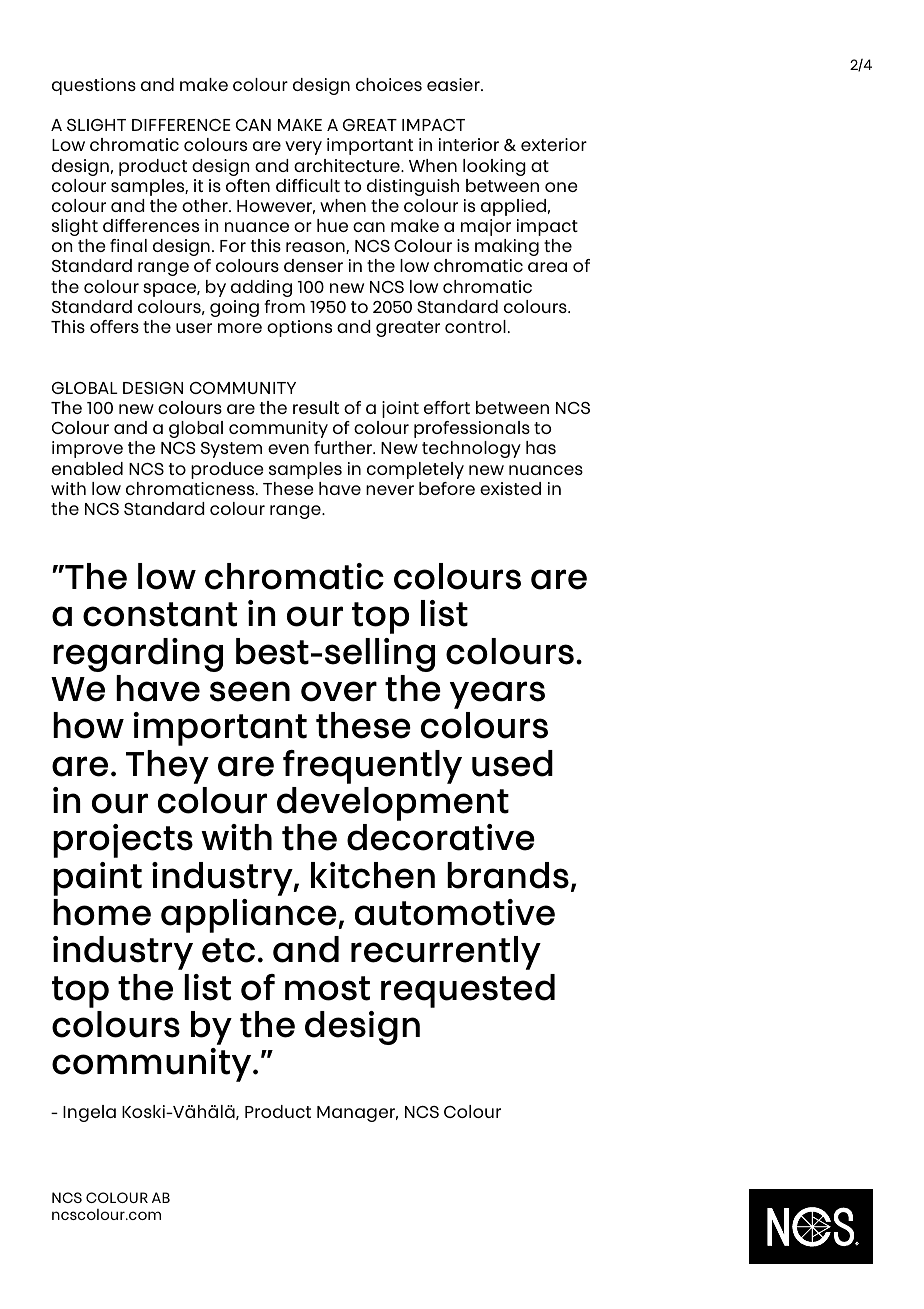  I want to click on most, so click(327, 988).
